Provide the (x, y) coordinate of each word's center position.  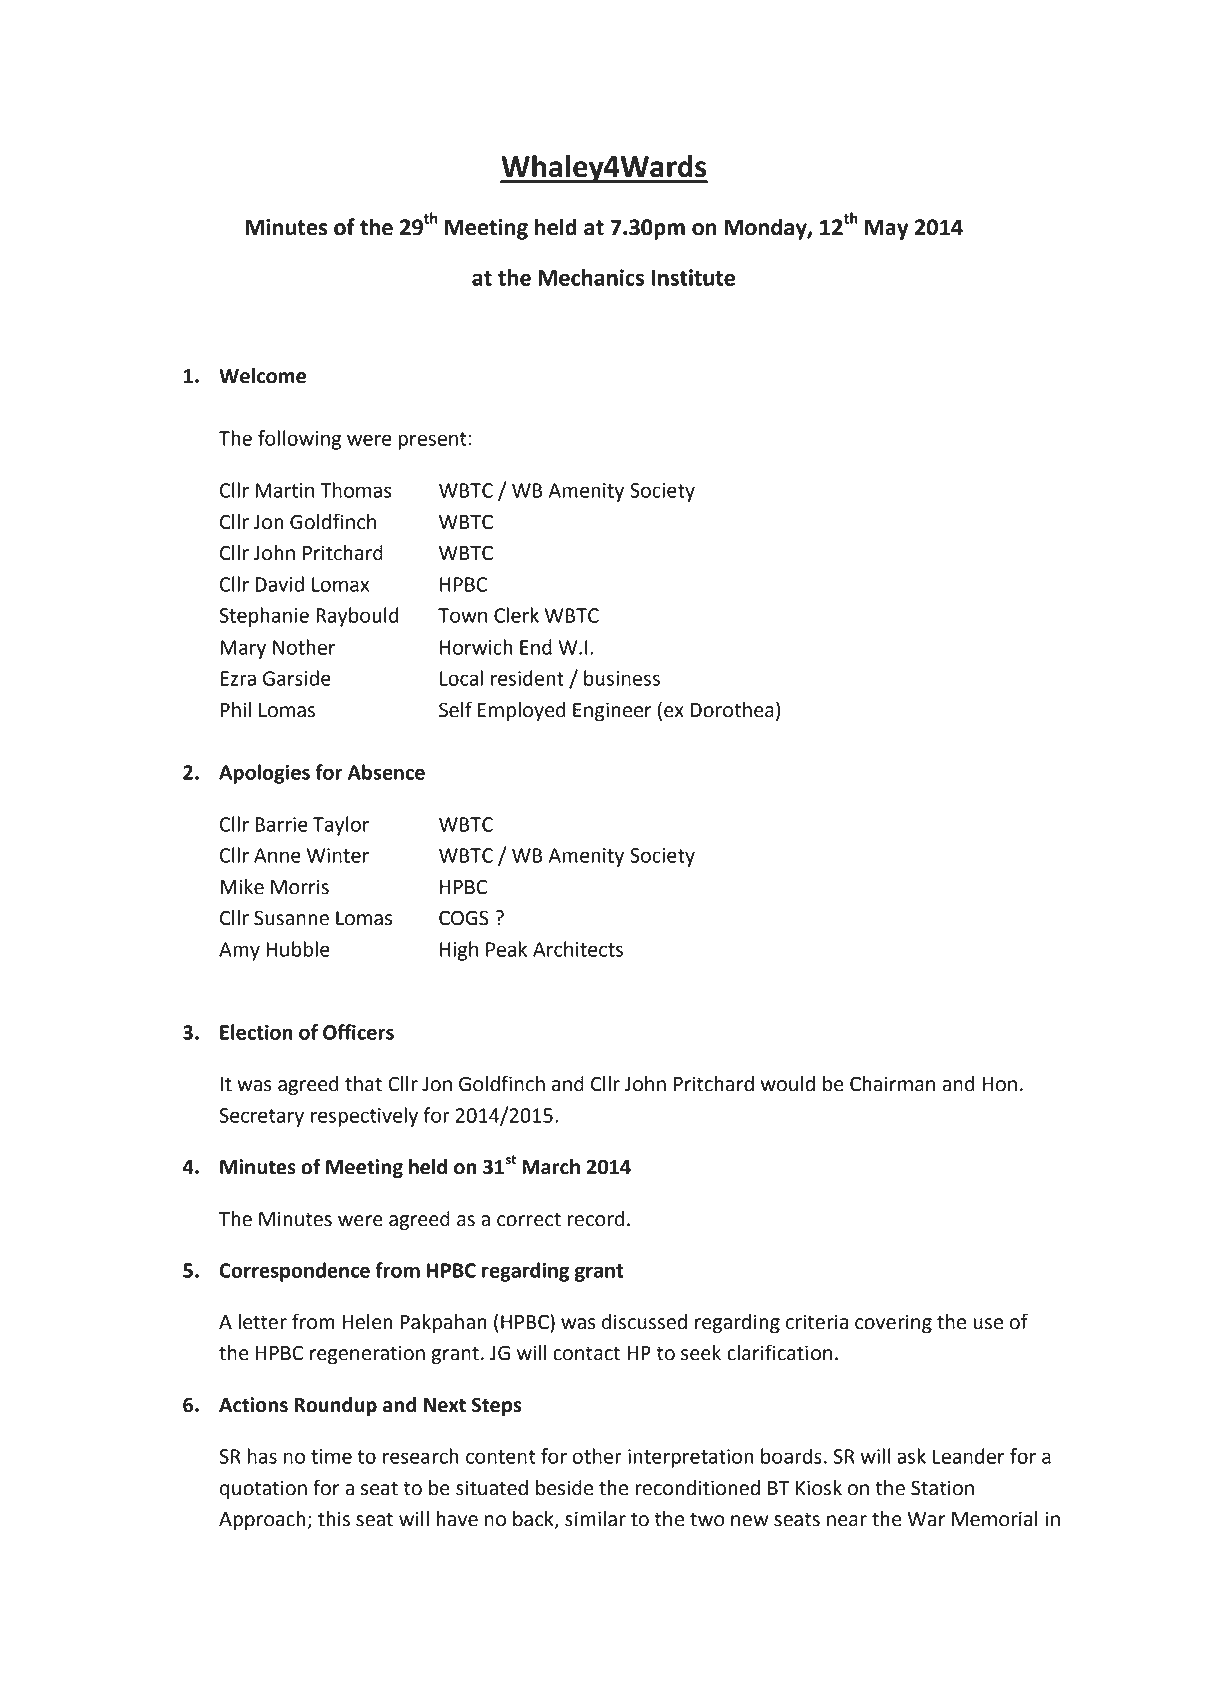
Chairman (892, 1084)
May (887, 229)
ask (911, 1456)
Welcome (262, 376)
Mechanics (591, 277)
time (331, 1456)
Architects (578, 949)
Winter (338, 855)
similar (595, 1519)
